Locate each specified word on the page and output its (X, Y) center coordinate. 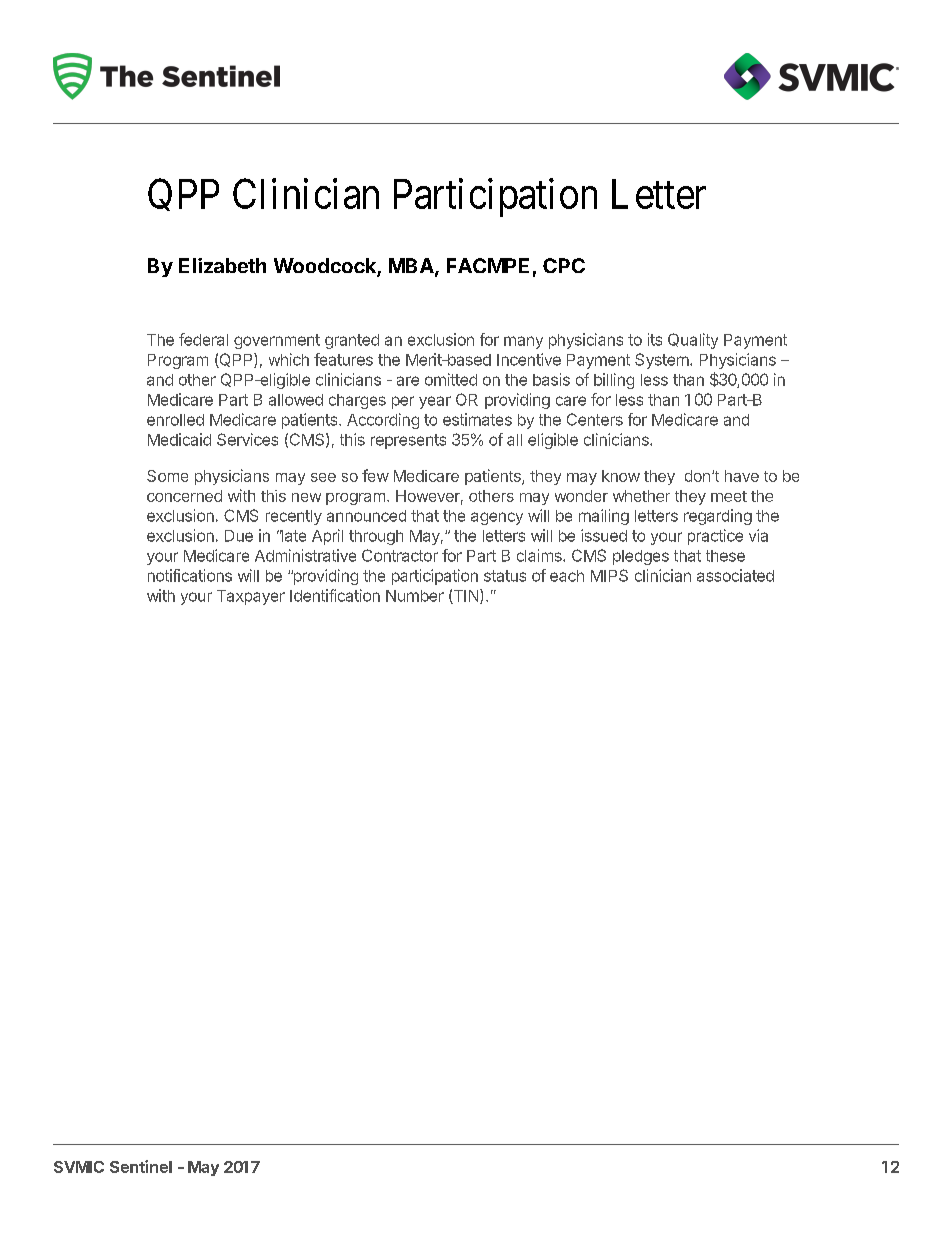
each (567, 576)
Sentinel (141, 1166)
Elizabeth (222, 265)
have (742, 476)
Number (415, 596)
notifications (190, 575)
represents (408, 441)
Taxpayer (251, 597)
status (505, 576)
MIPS (609, 575)
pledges (641, 557)
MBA (412, 267)
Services (247, 439)
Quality (693, 341)
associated (735, 575)
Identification (335, 595)
